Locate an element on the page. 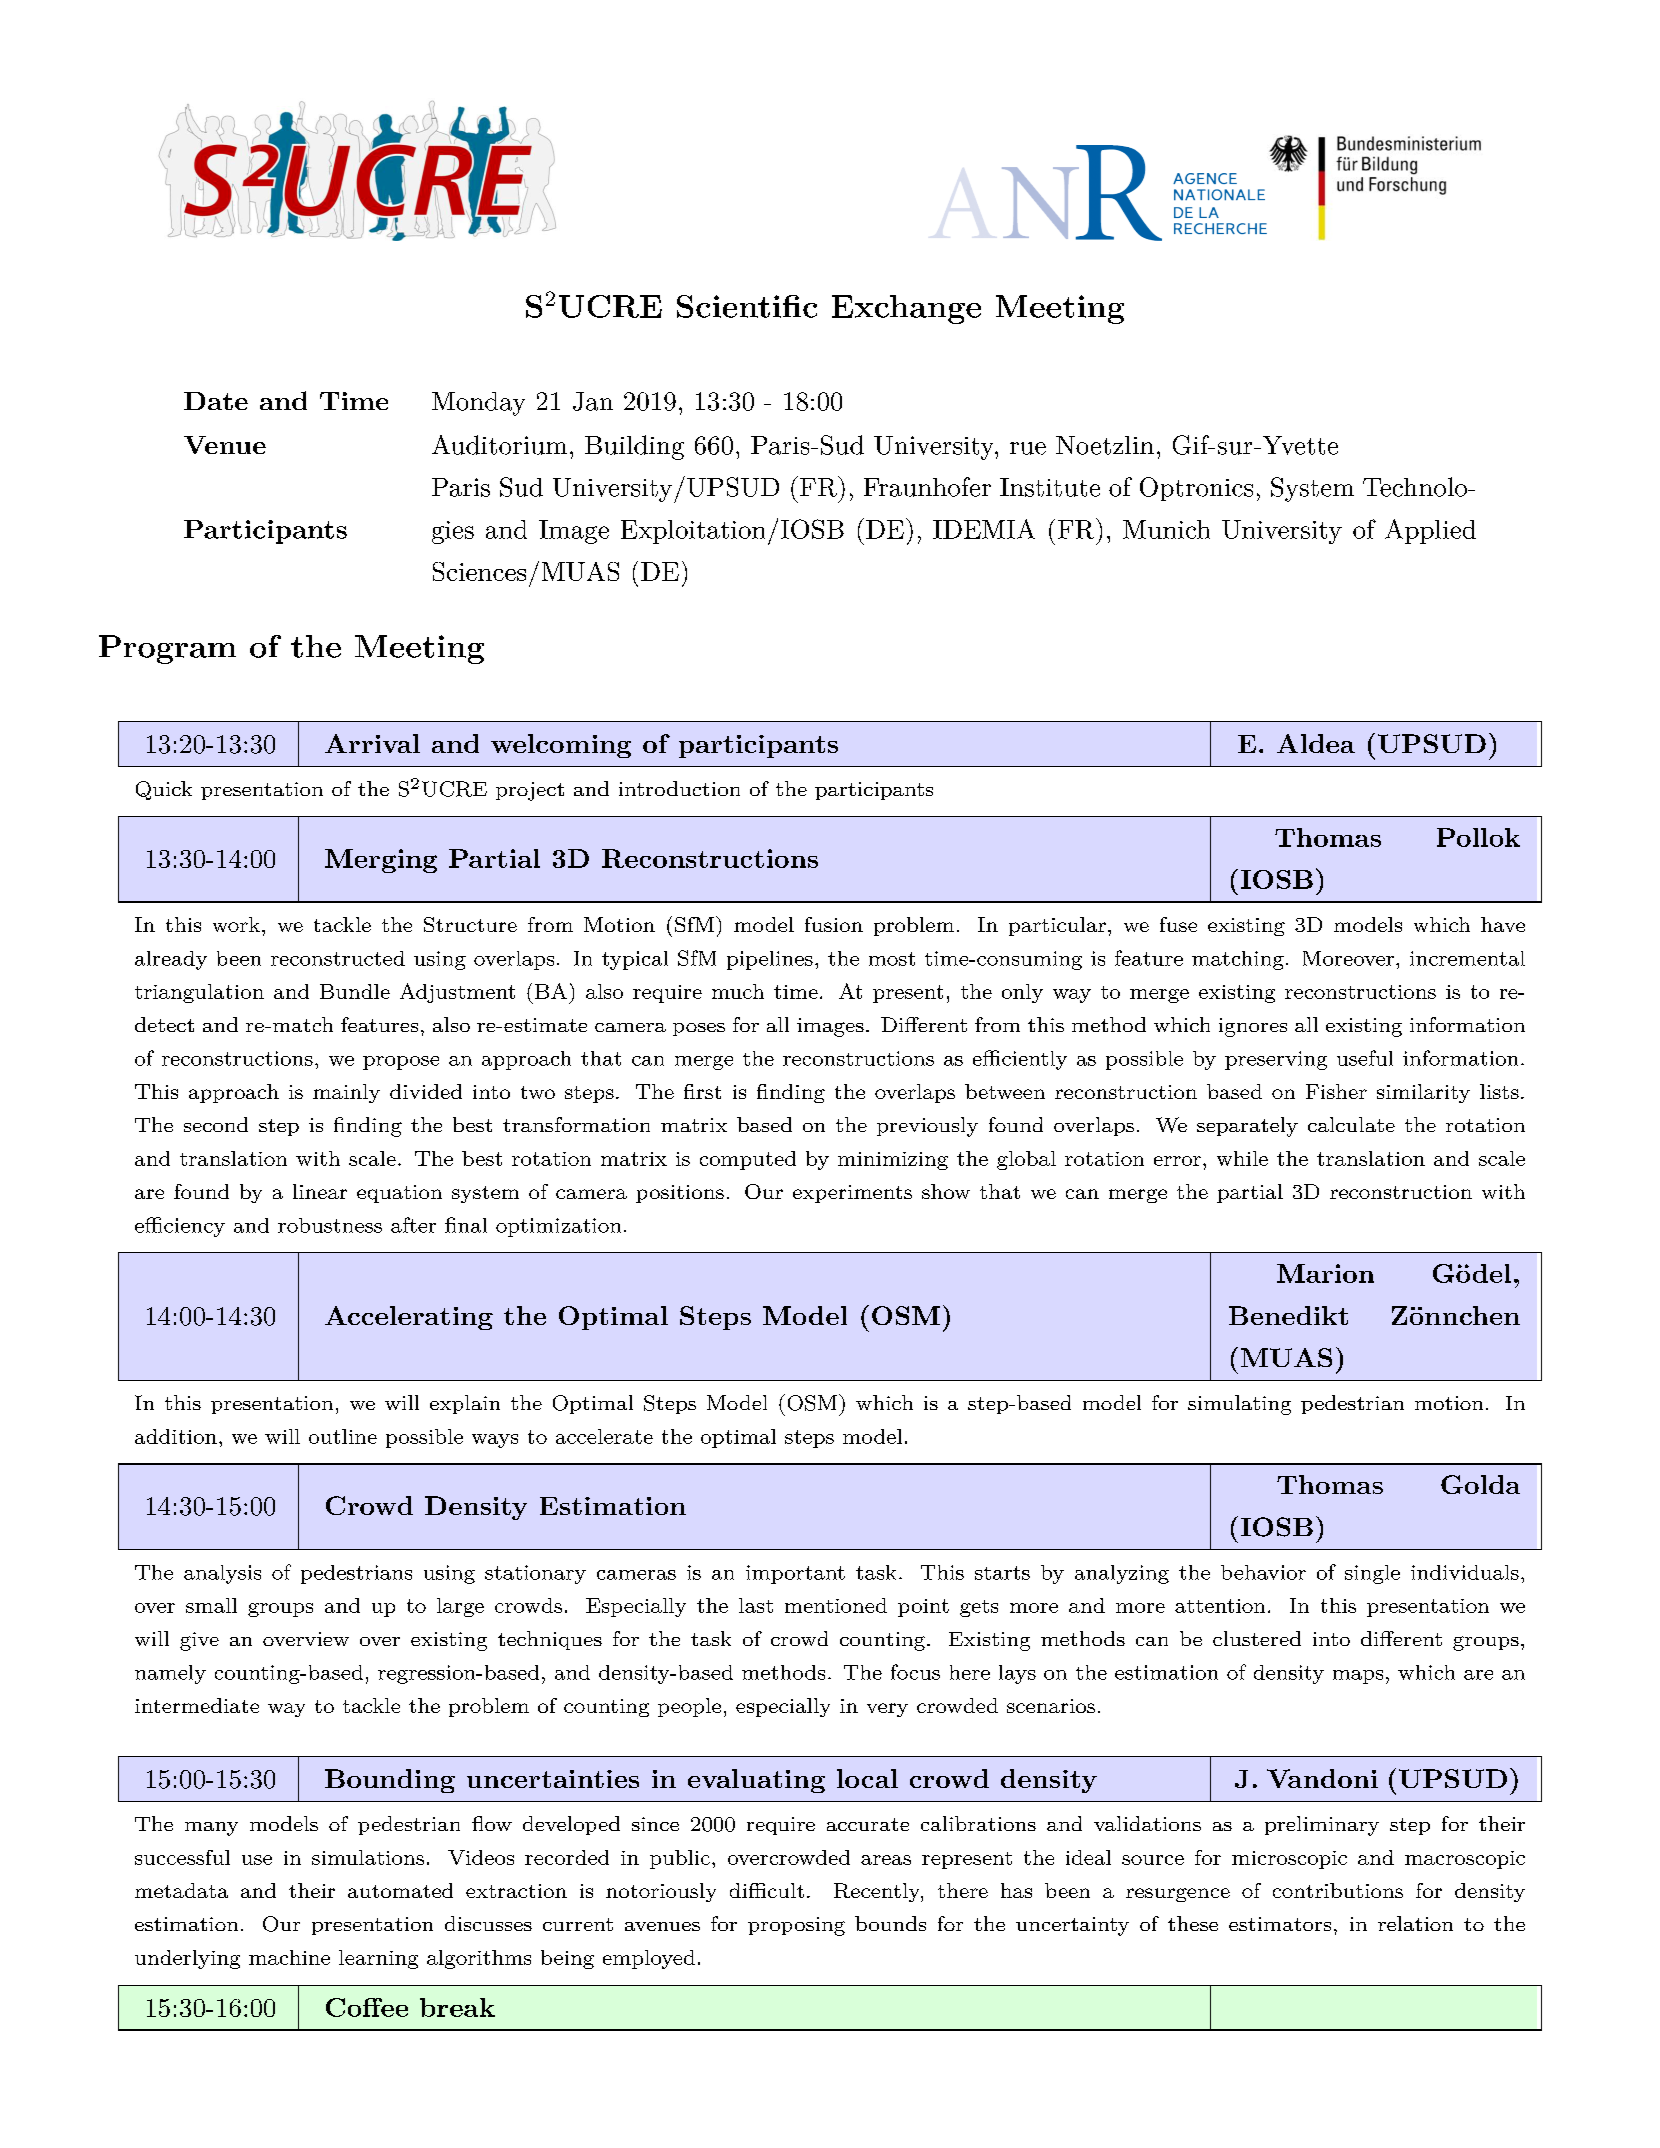 Image resolution: width=1660 pixels, height=2148 pixels. outline is located at coordinates (343, 1436).
